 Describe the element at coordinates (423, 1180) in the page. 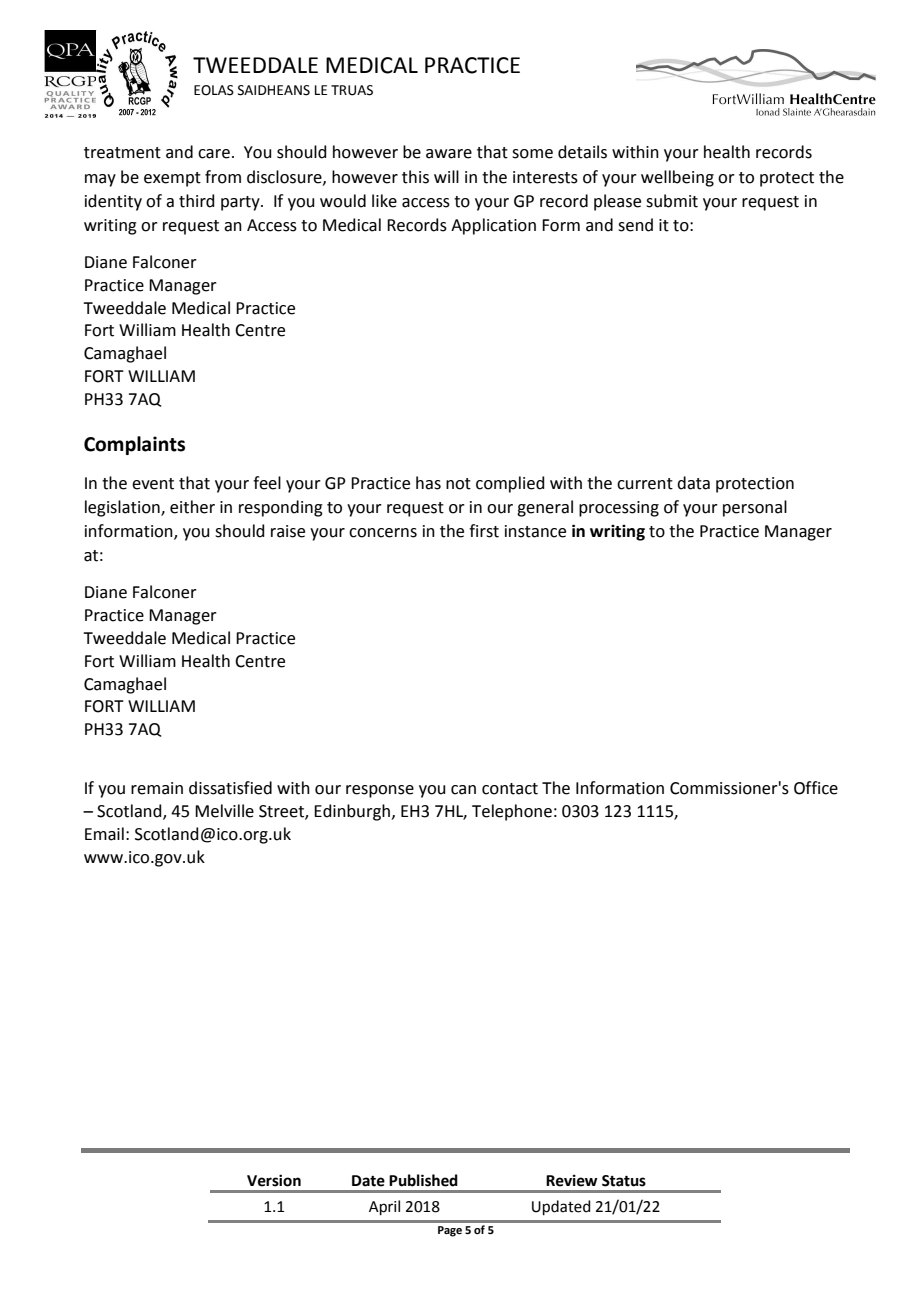

I see `Published` at that location.
